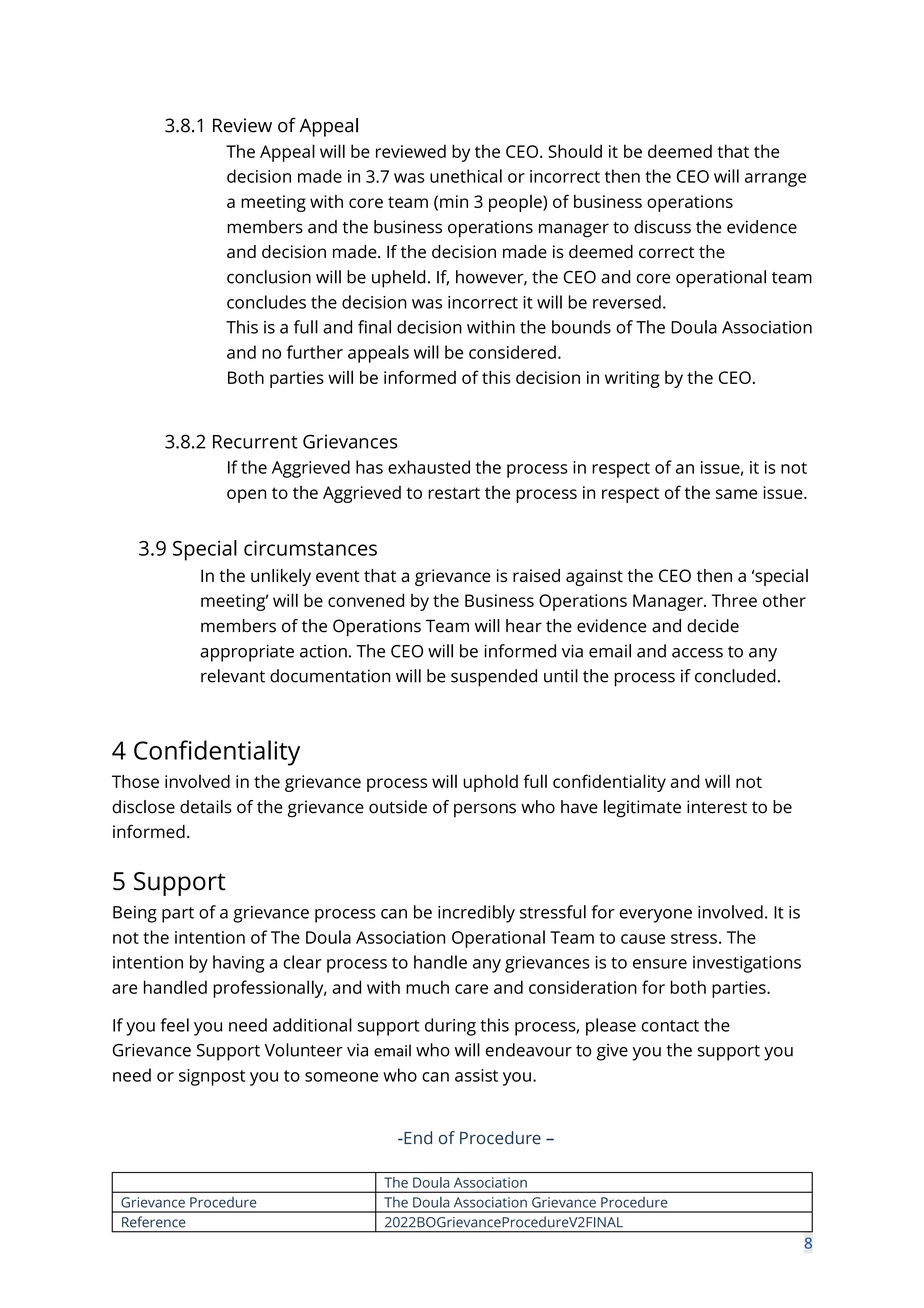 The height and width of the document is (1308, 924). Describe the element at coordinates (212, 1077) in the document. I see `signpost` at that location.
